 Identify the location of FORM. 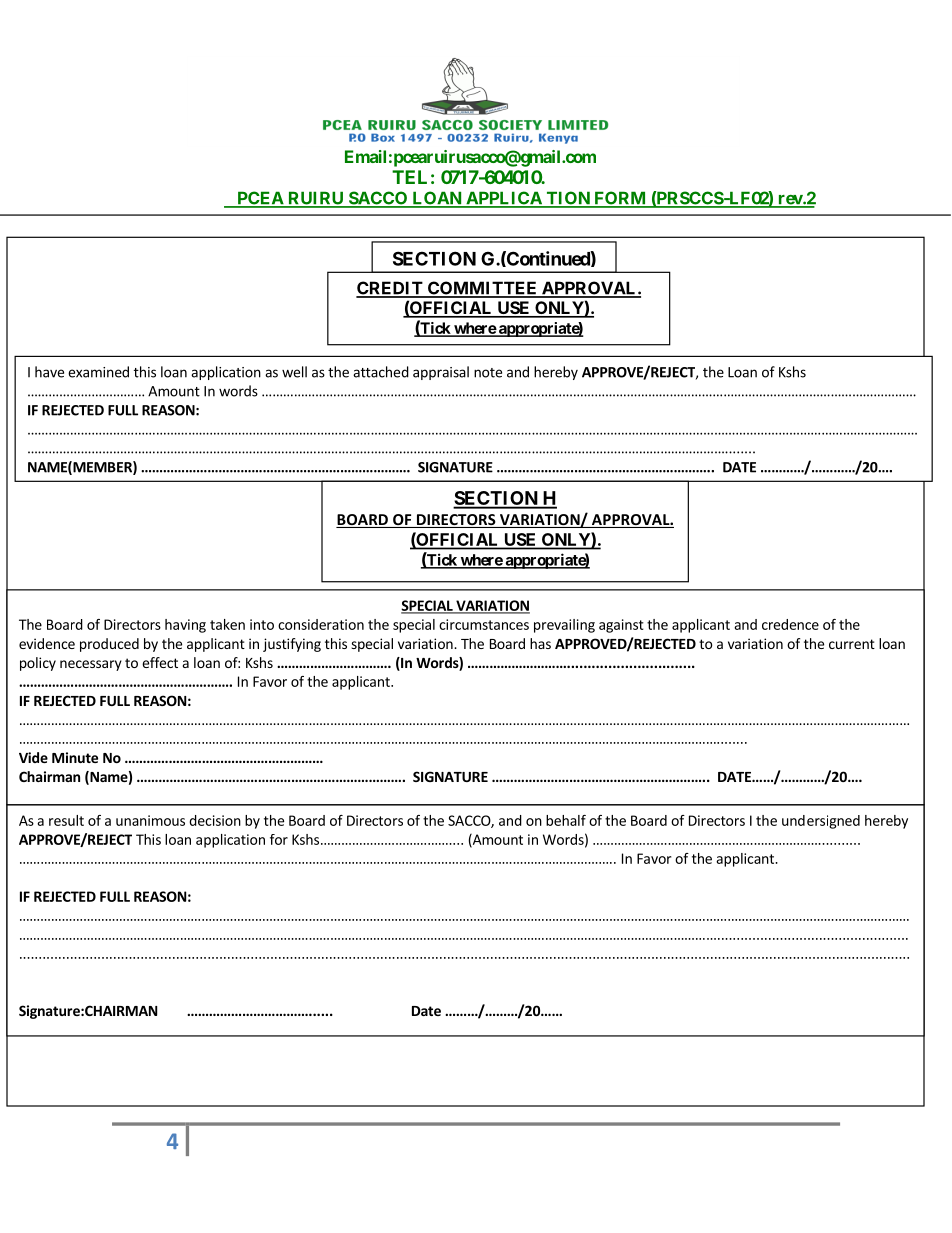
(620, 199).
